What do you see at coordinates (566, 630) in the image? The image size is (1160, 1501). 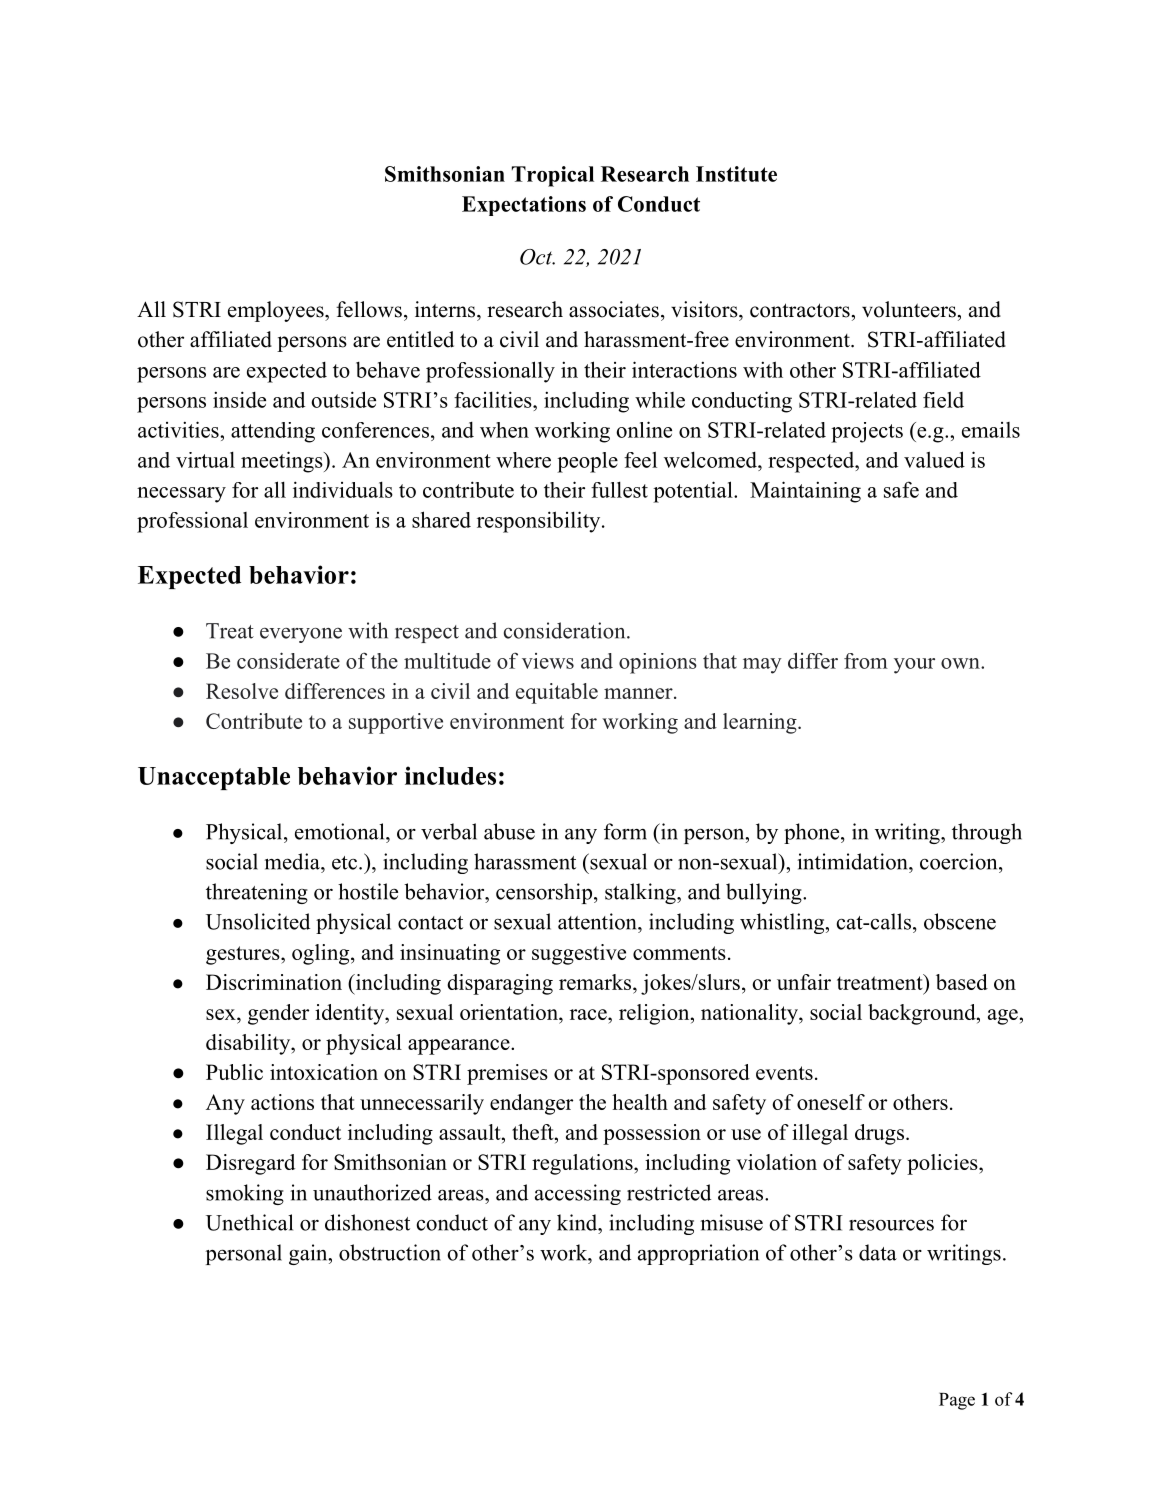 I see `consideration` at bounding box center [566, 630].
